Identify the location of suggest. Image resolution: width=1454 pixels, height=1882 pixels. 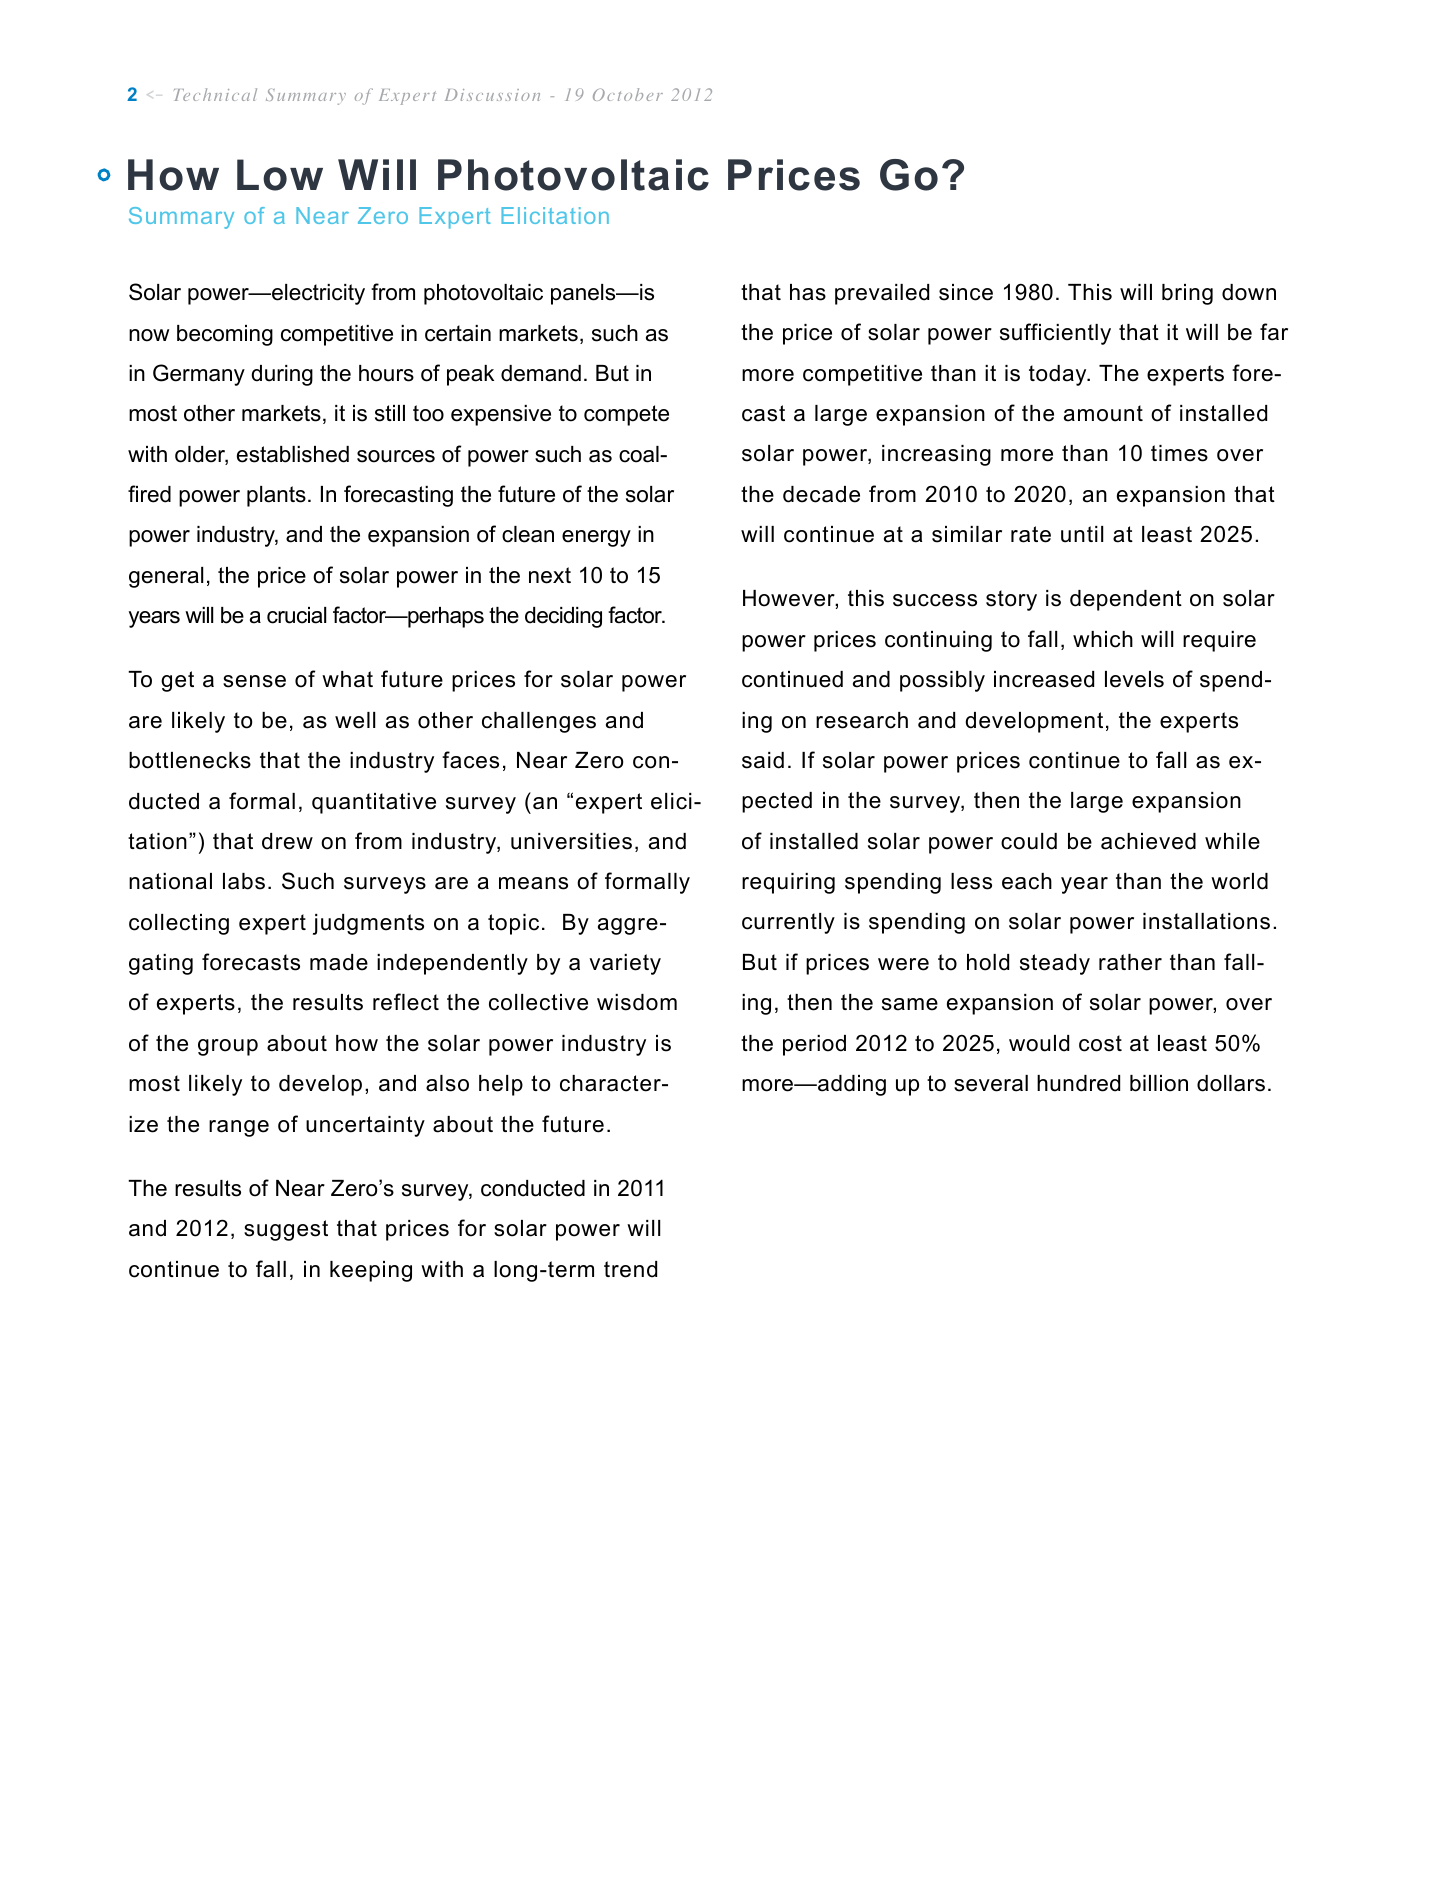
(286, 1230).
